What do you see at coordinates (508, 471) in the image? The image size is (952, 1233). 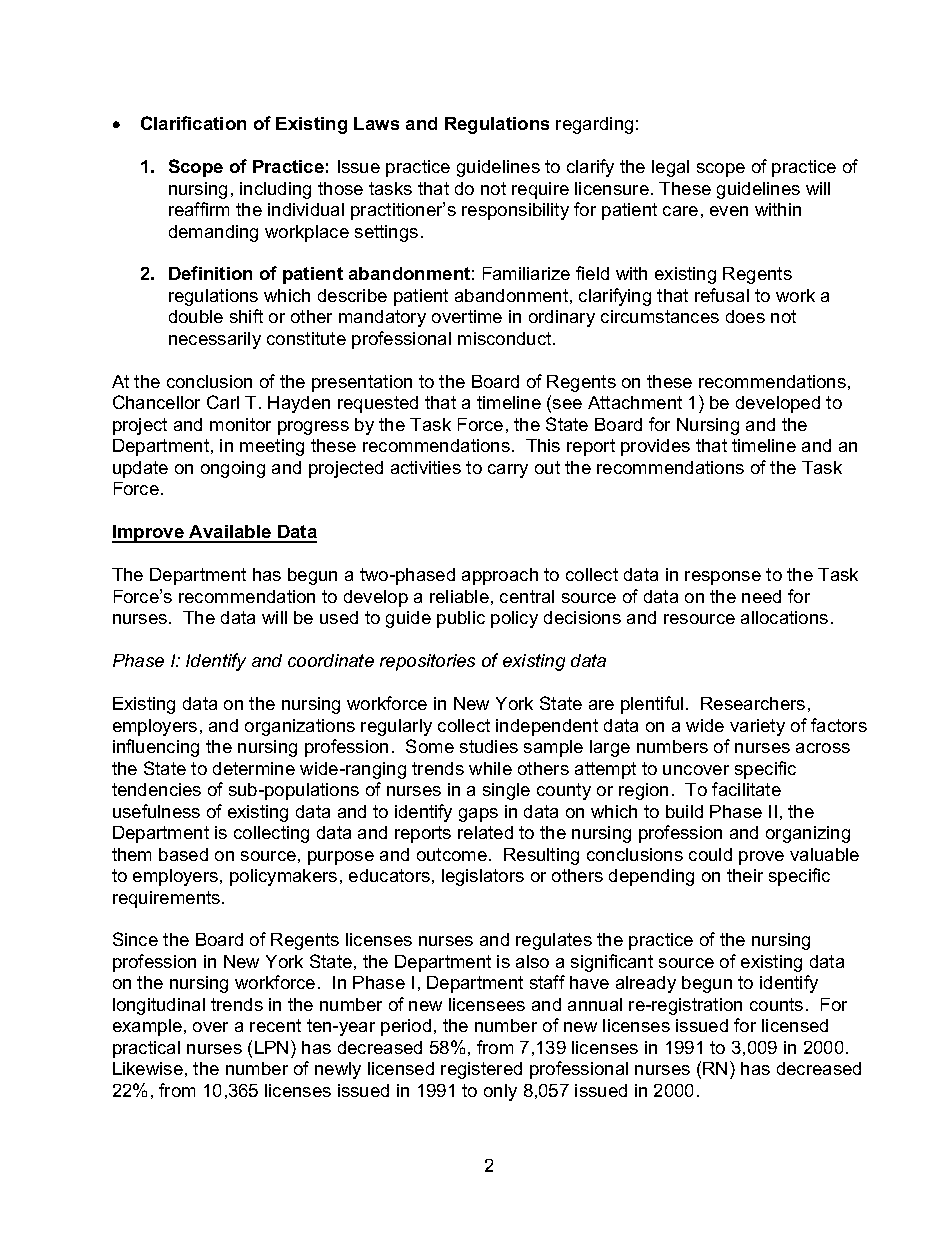 I see `carry` at bounding box center [508, 471].
